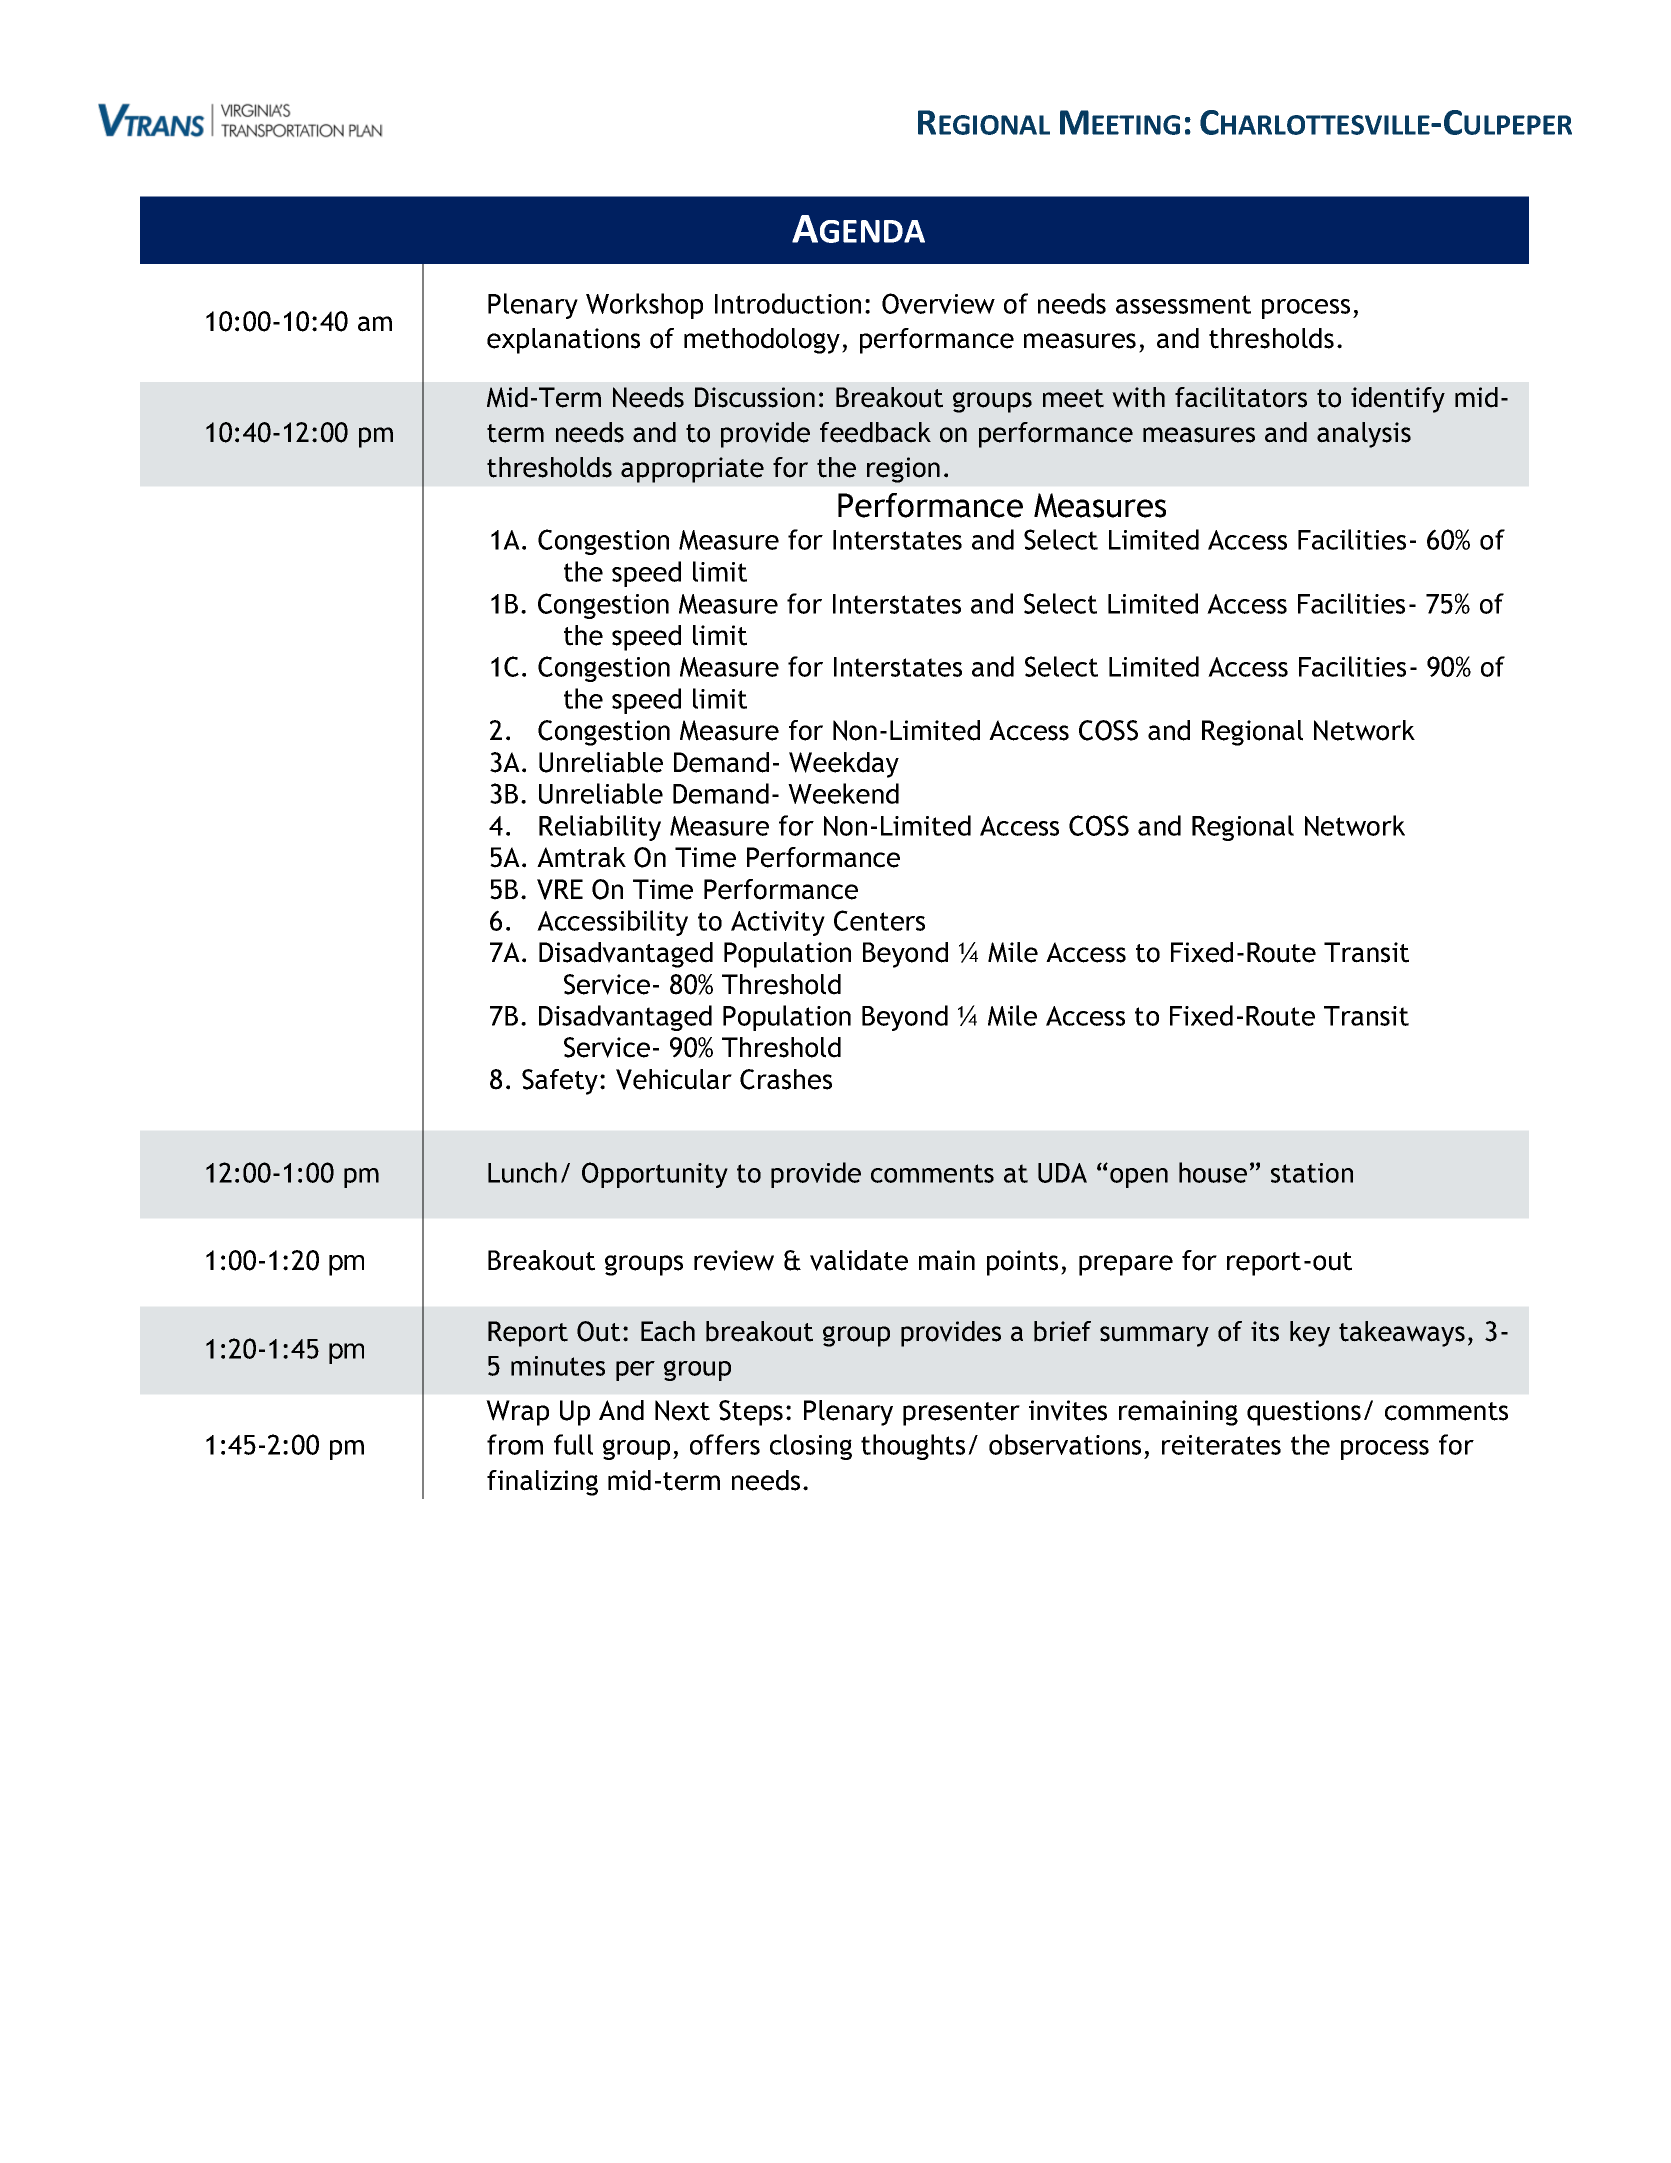 This page has height=2163, width=1671. What do you see at coordinates (875, 432) in the page?
I see `feedback` at bounding box center [875, 432].
